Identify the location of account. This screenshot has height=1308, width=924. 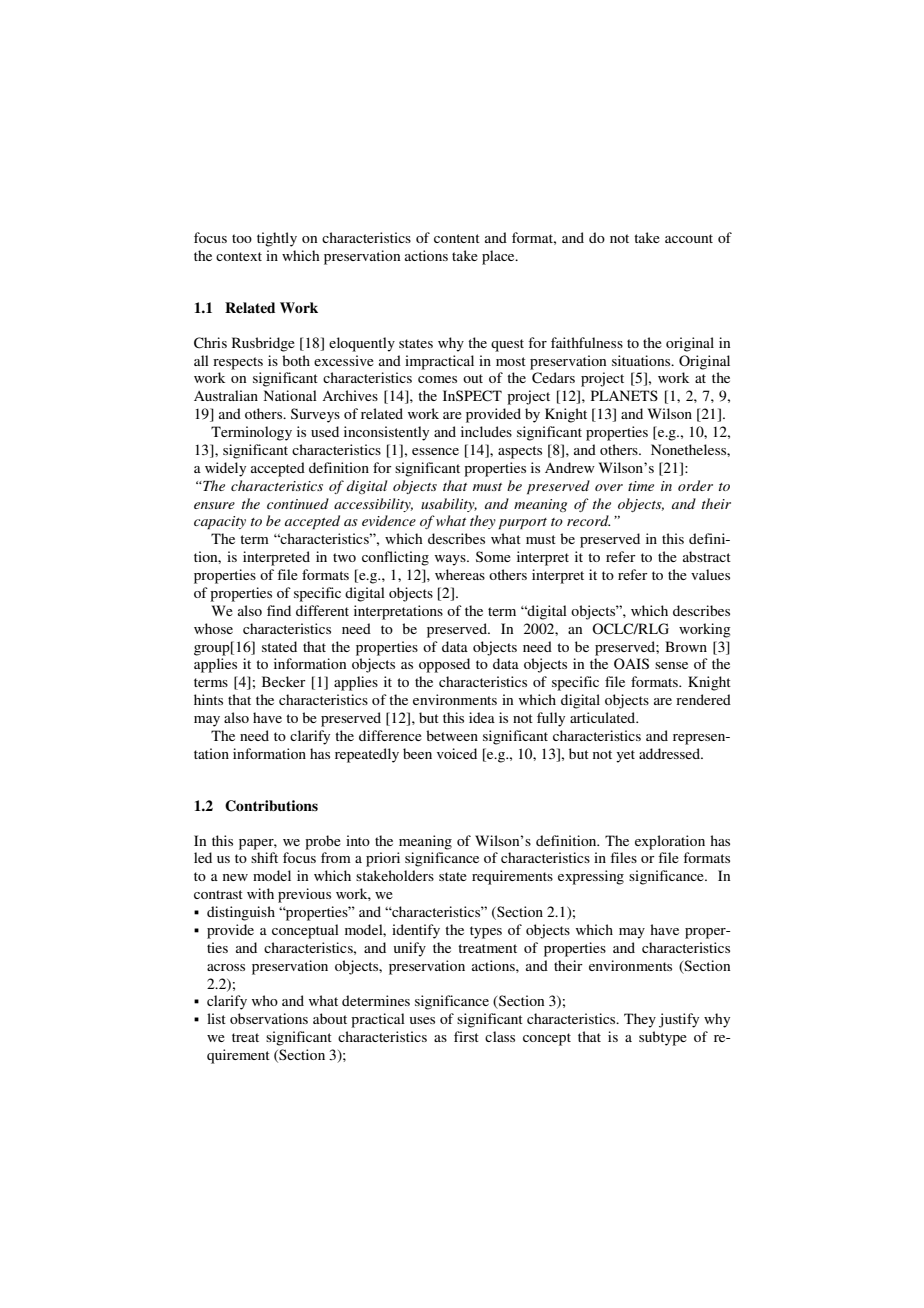
(689, 238).
